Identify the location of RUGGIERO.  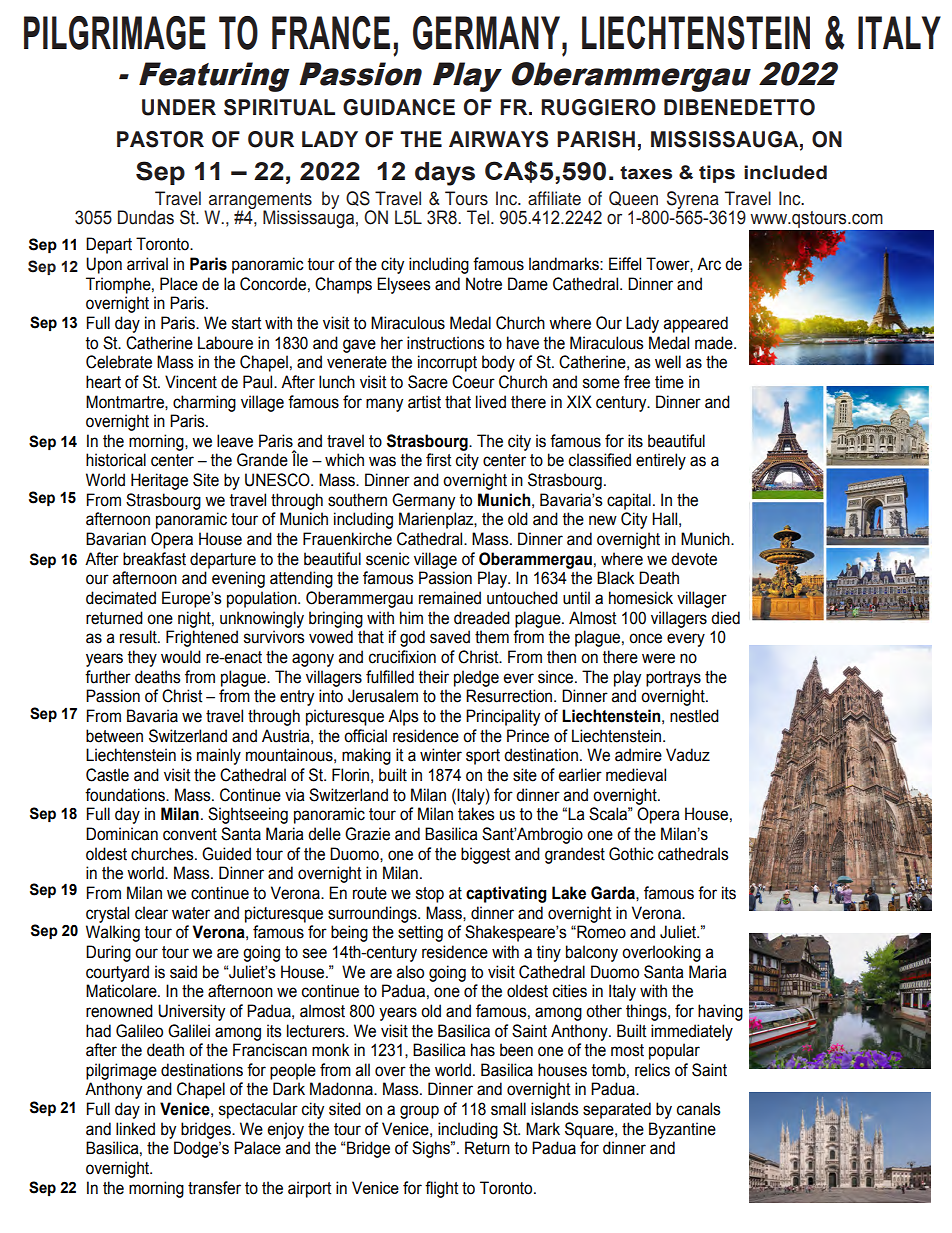
(598, 107).
